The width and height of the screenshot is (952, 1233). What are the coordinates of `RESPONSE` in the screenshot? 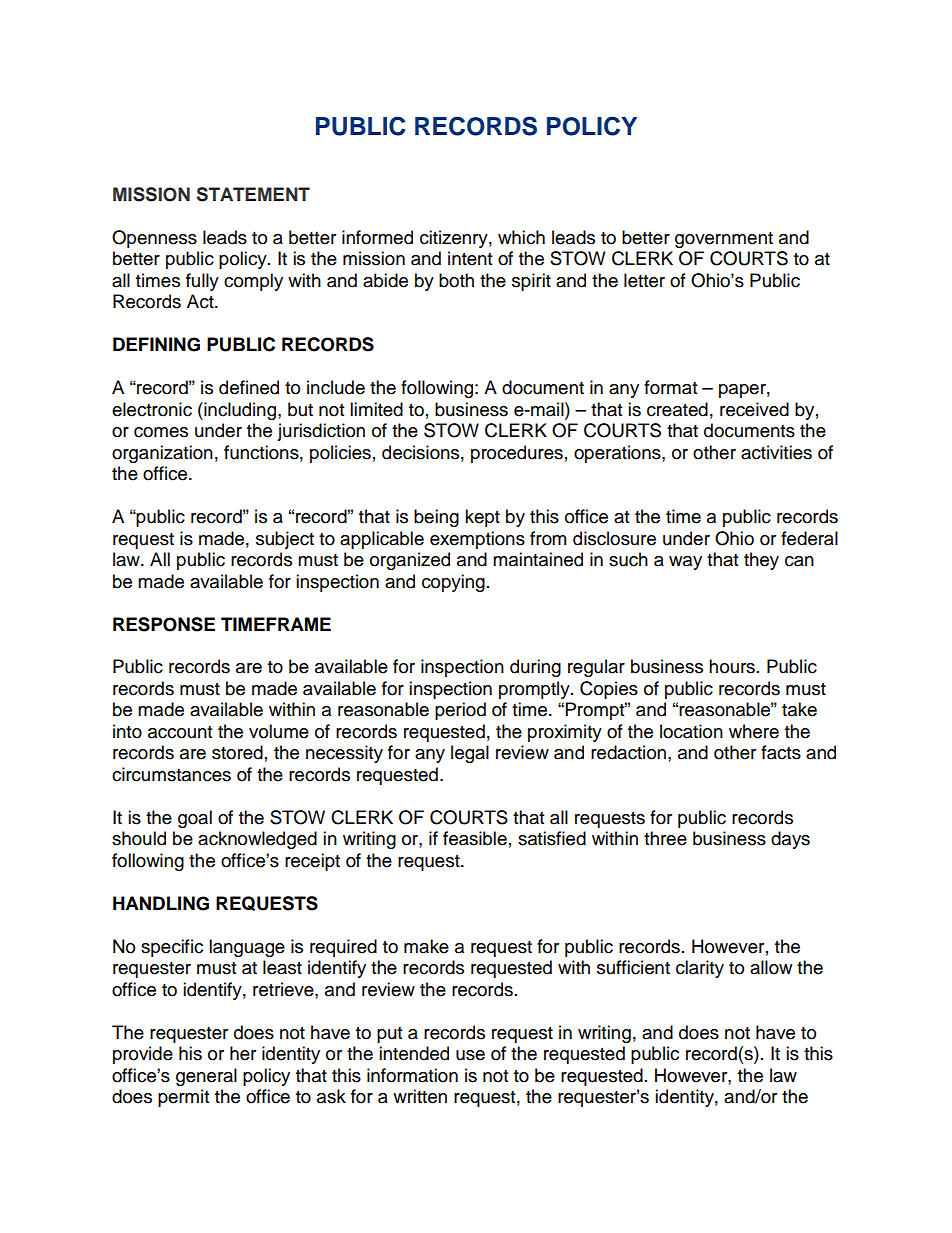 It's located at (164, 624).
